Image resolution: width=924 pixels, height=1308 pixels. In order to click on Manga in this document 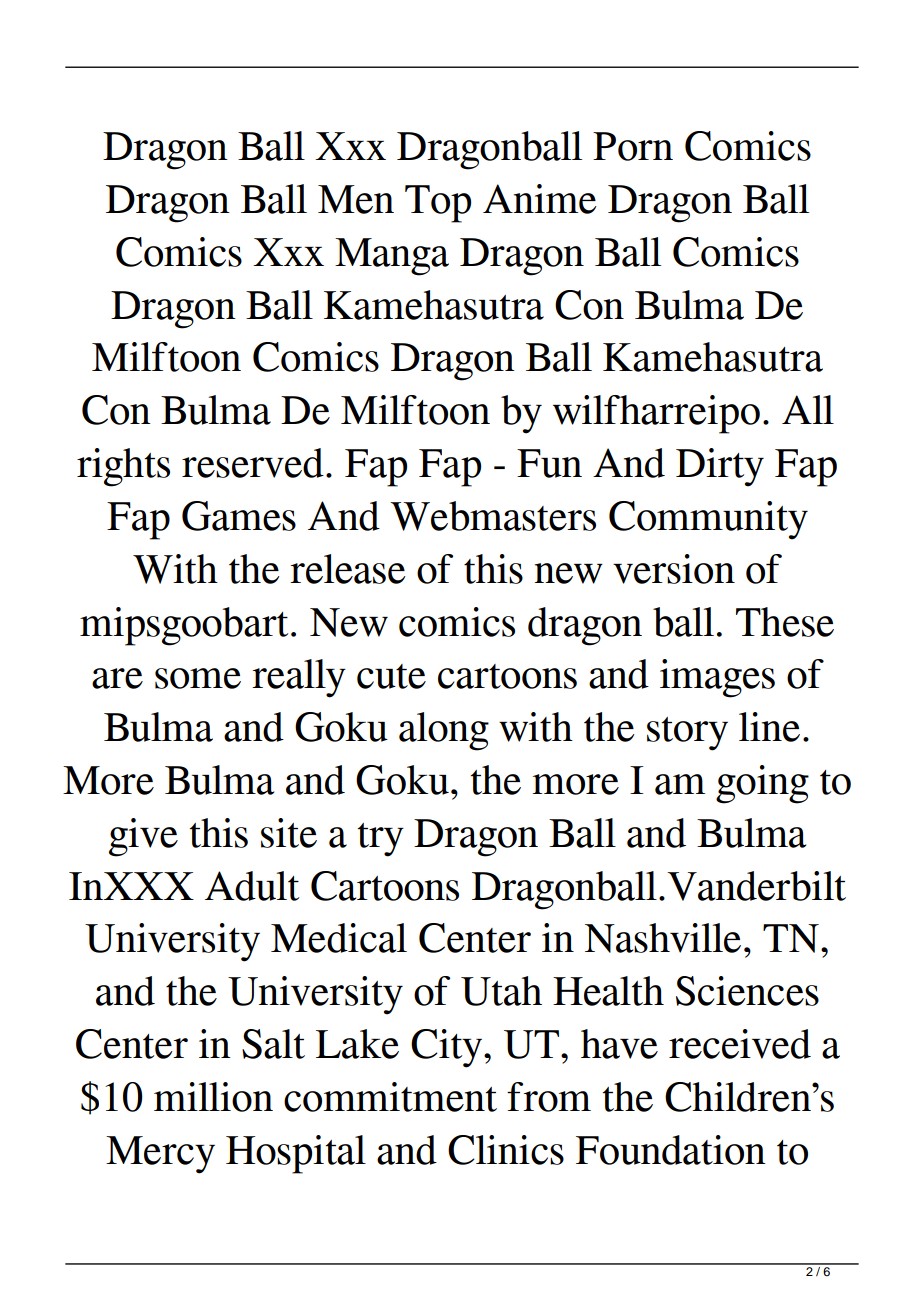, I will do `click(392, 257)`.
